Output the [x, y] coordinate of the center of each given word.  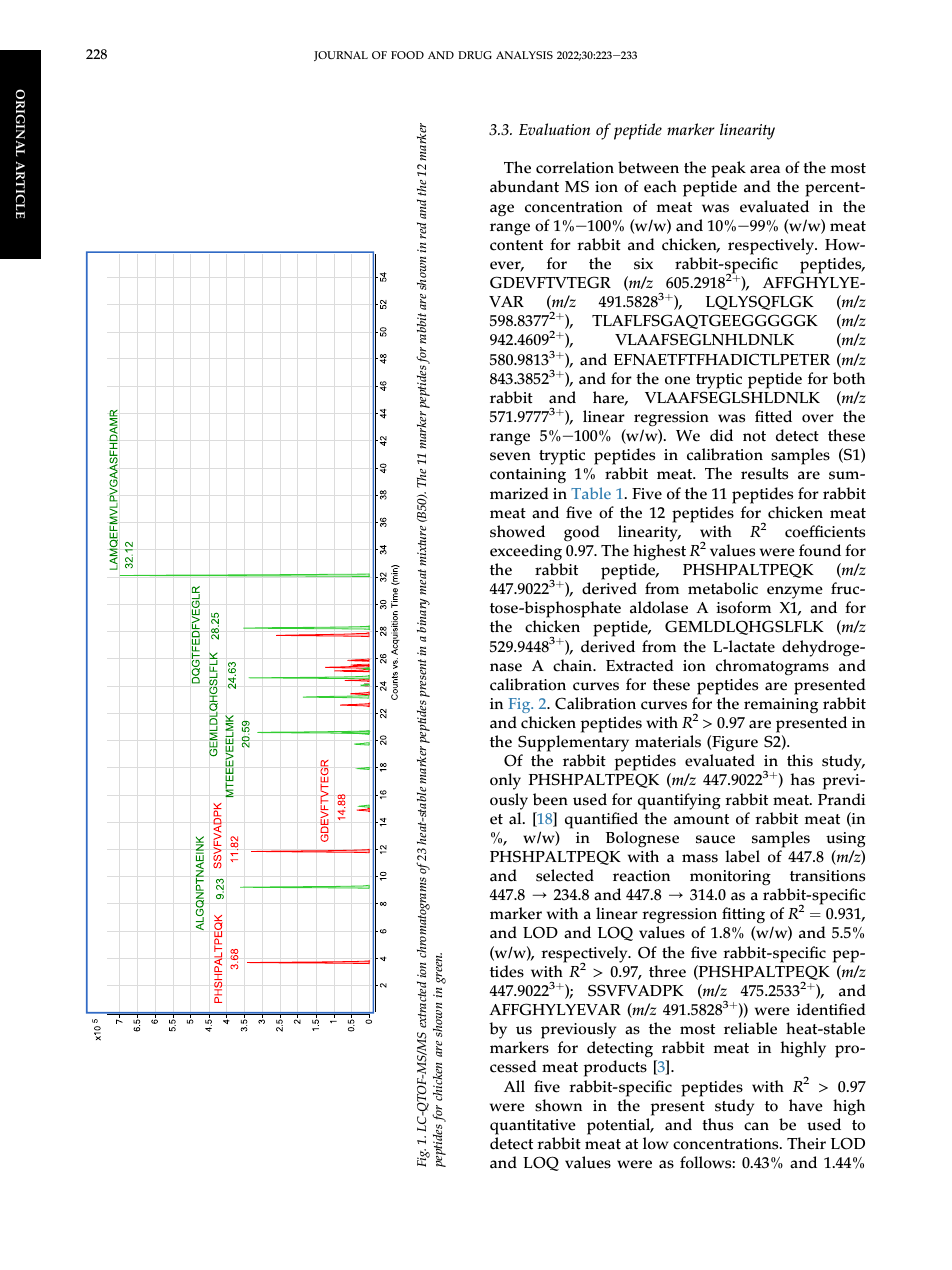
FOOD [407, 55]
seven [510, 456]
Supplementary [573, 745]
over [818, 418]
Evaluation [554, 129]
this [800, 760]
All [514, 1086]
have [806, 1105]
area [765, 169]
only [505, 781]
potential [620, 1126]
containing [528, 476]
